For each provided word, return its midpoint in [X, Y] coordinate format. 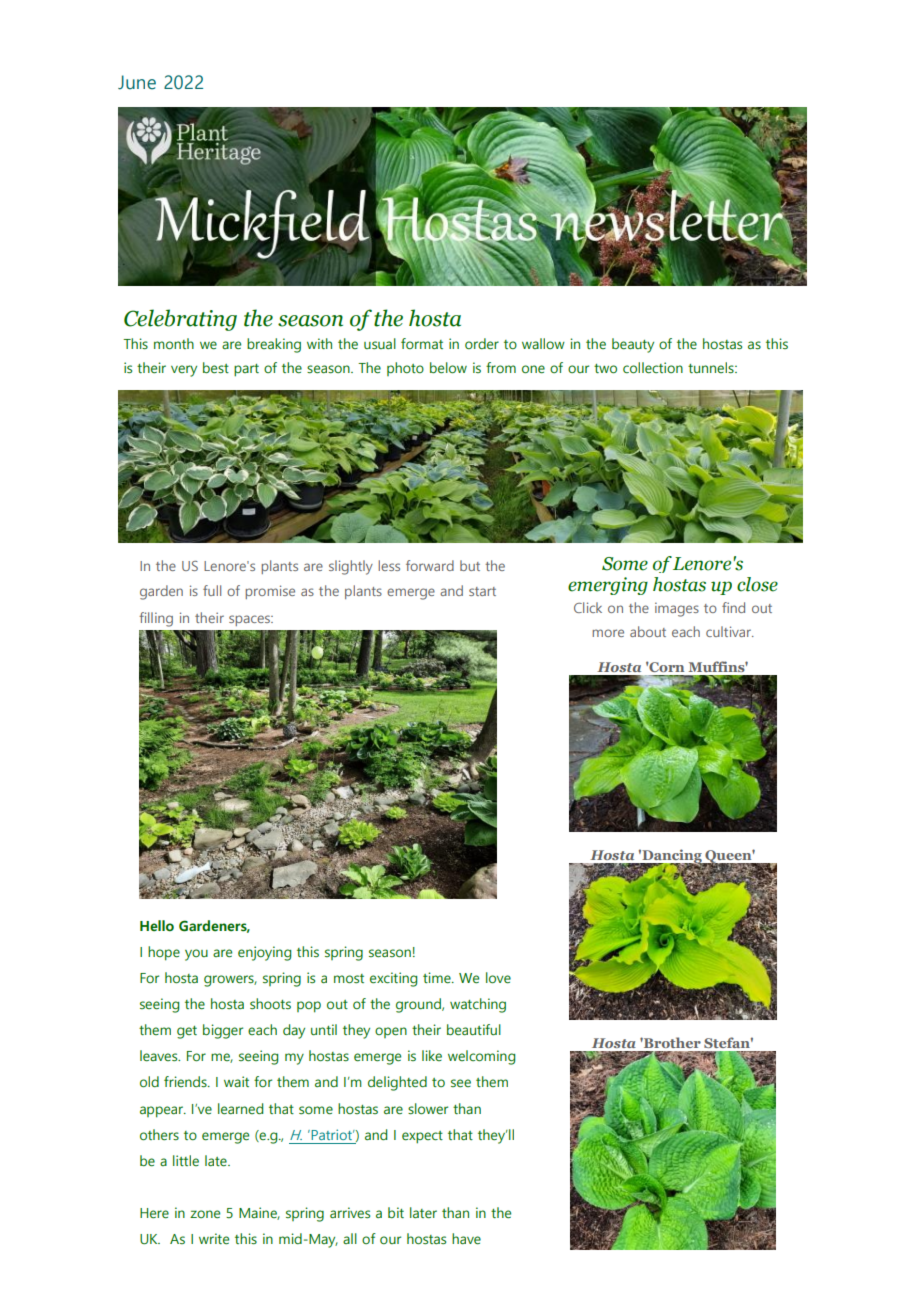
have [466, 1239]
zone [205, 1214]
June [137, 82]
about [648, 631]
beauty [633, 345]
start [482, 591]
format [422, 343]
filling [156, 619]
